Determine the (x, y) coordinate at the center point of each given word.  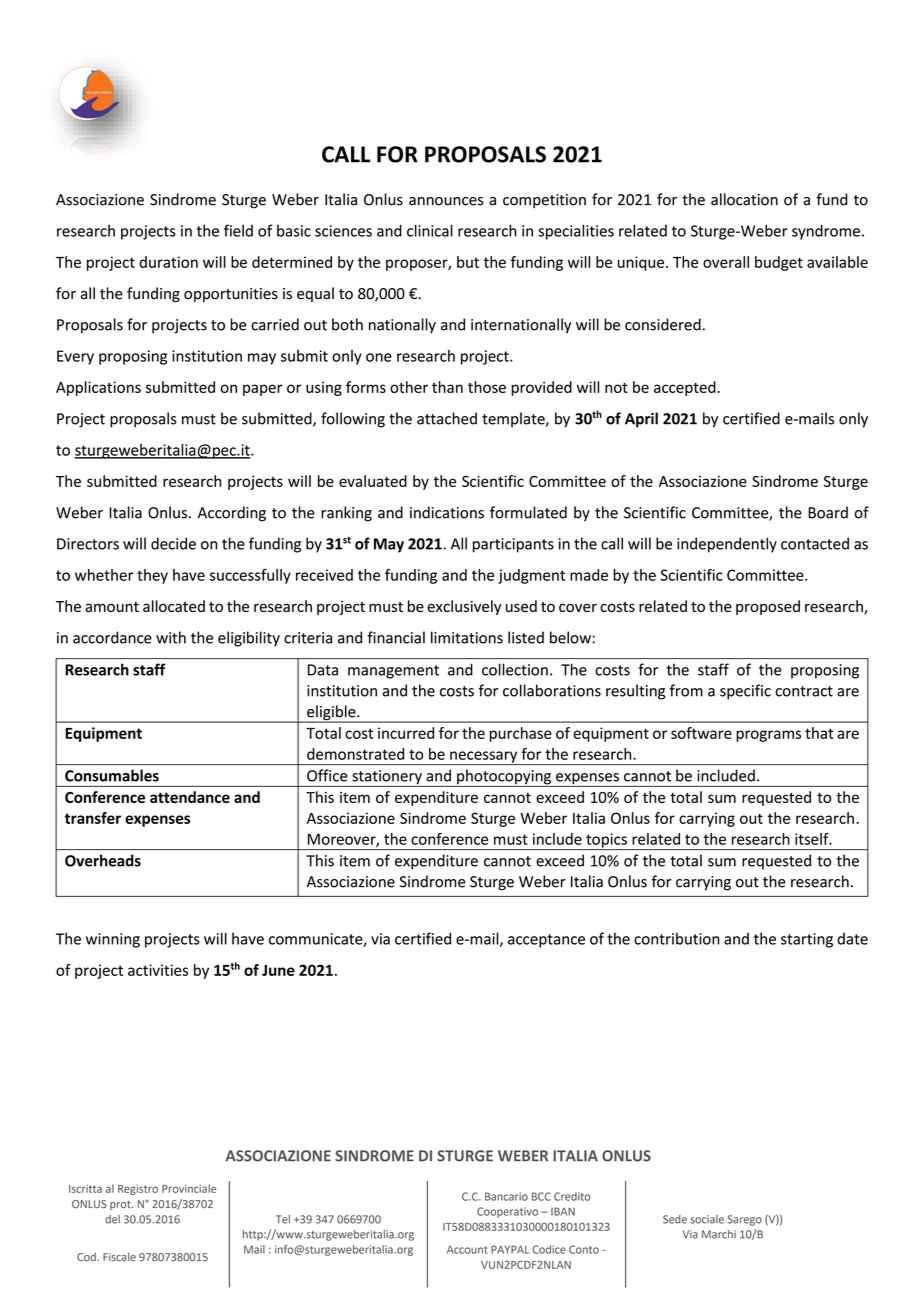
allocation (744, 199)
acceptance (546, 941)
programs (768, 736)
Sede (675, 1219)
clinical (430, 230)
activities (158, 970)
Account (467, 1250)
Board (828, 512)
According (232, 514)
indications (447, 512)
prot (121, 1205)
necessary (484, 758)
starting (807, 940)
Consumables (112, 775)
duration (168, 262)
